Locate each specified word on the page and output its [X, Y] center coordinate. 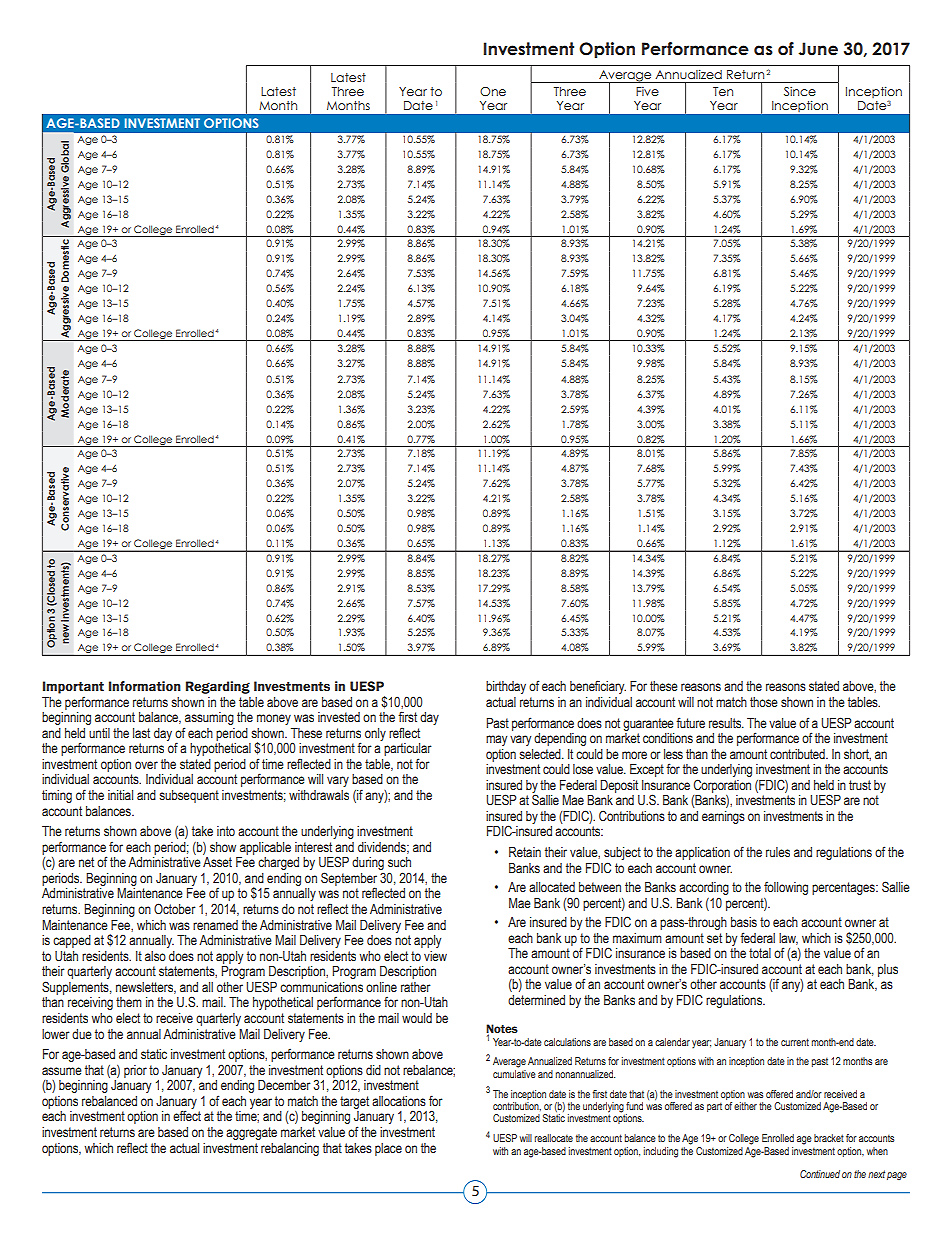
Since [800, 91]
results [726, 723]
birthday [506, 687]
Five [647, 91]
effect [187, 1115]
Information [145, 686]
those [764, 702]
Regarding [218, 687]
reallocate [554, 1138]
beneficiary [598, 687]
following [786, 888]
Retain [525, 852]
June [818, 49]
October [175, 908]
